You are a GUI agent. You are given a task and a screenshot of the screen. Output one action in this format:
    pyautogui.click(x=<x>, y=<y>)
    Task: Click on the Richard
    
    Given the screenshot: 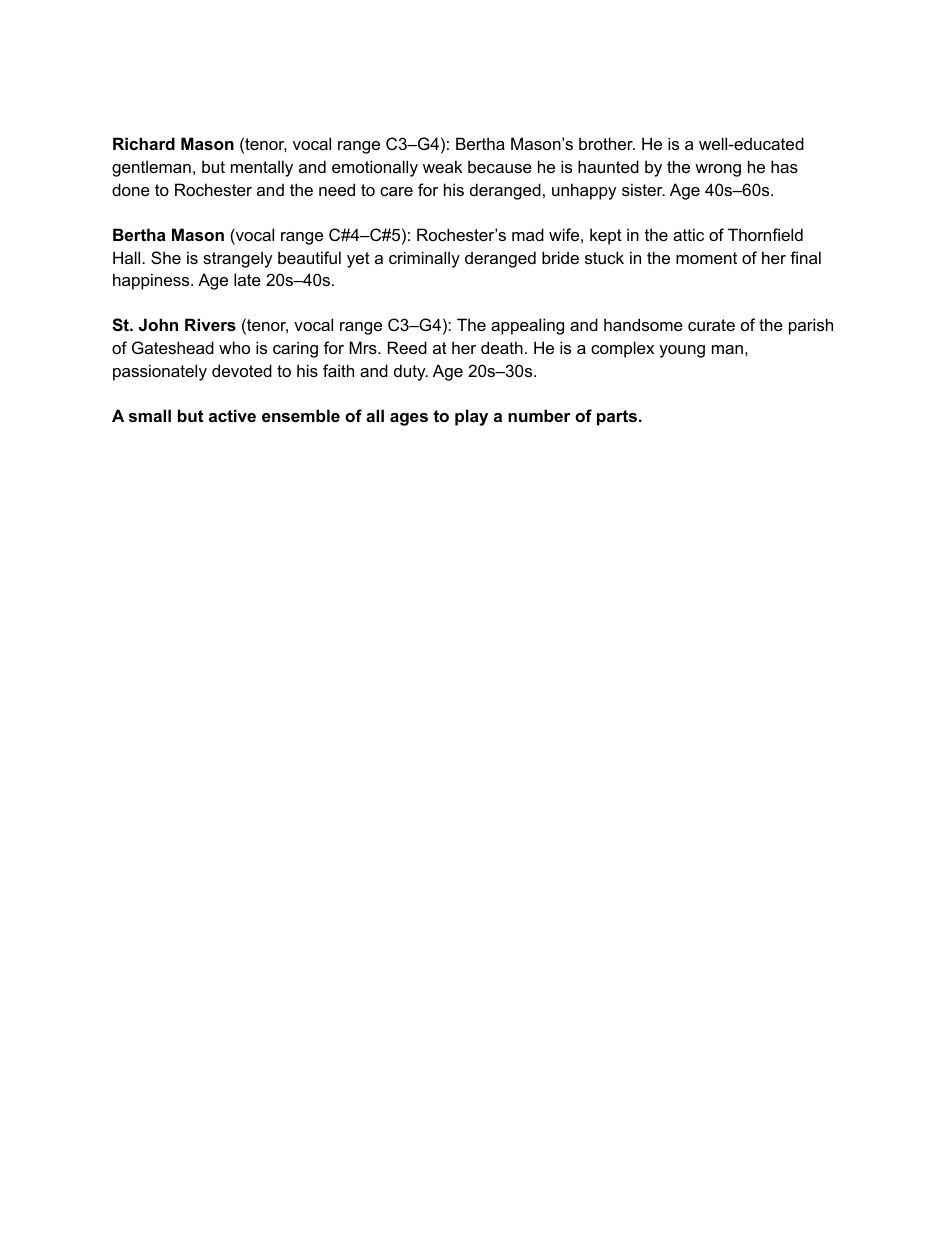 What is the action you would take?
    pyautogui.click(x=144, y=143)
